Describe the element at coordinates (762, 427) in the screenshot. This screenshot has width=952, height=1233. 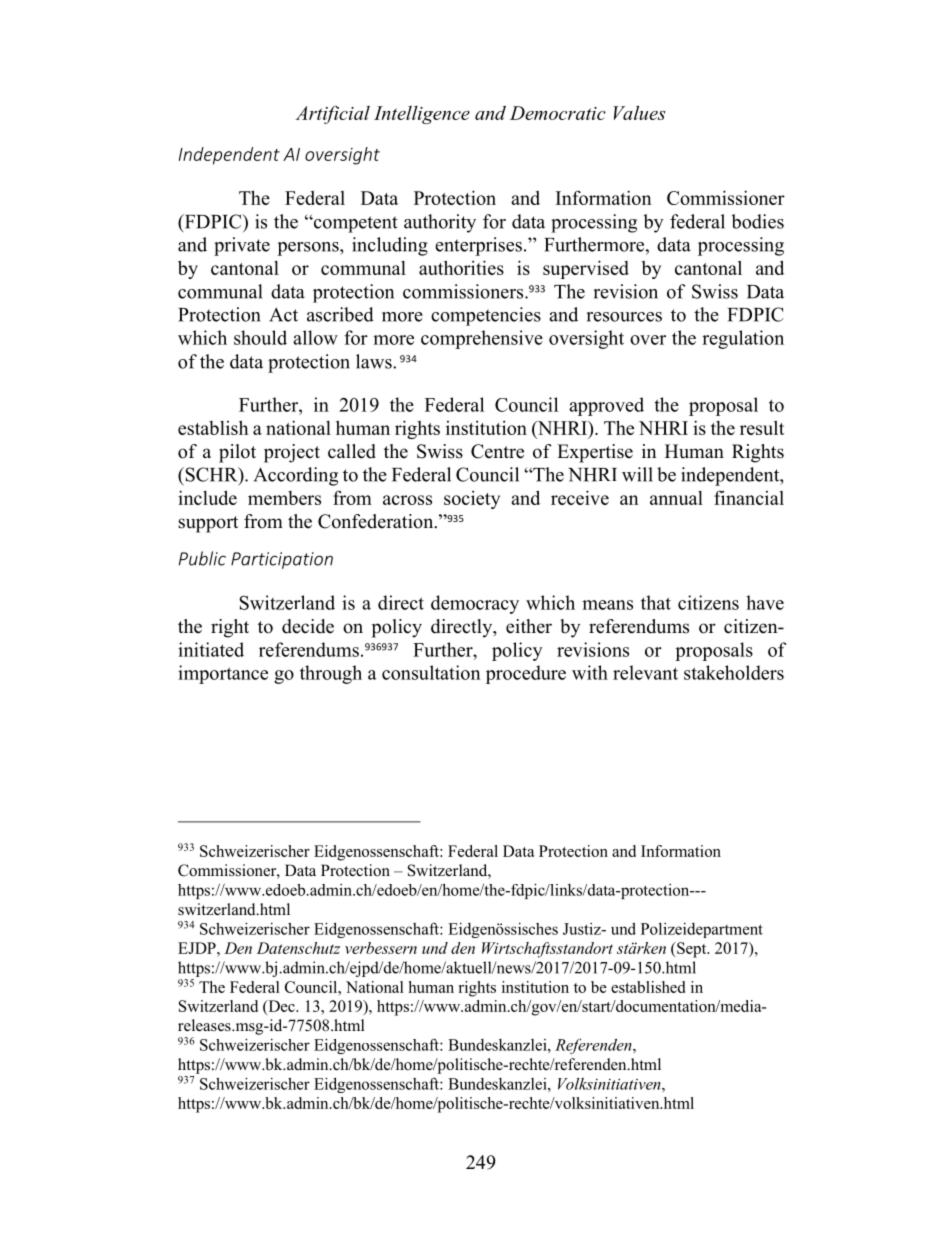
I see `result` at that location.
